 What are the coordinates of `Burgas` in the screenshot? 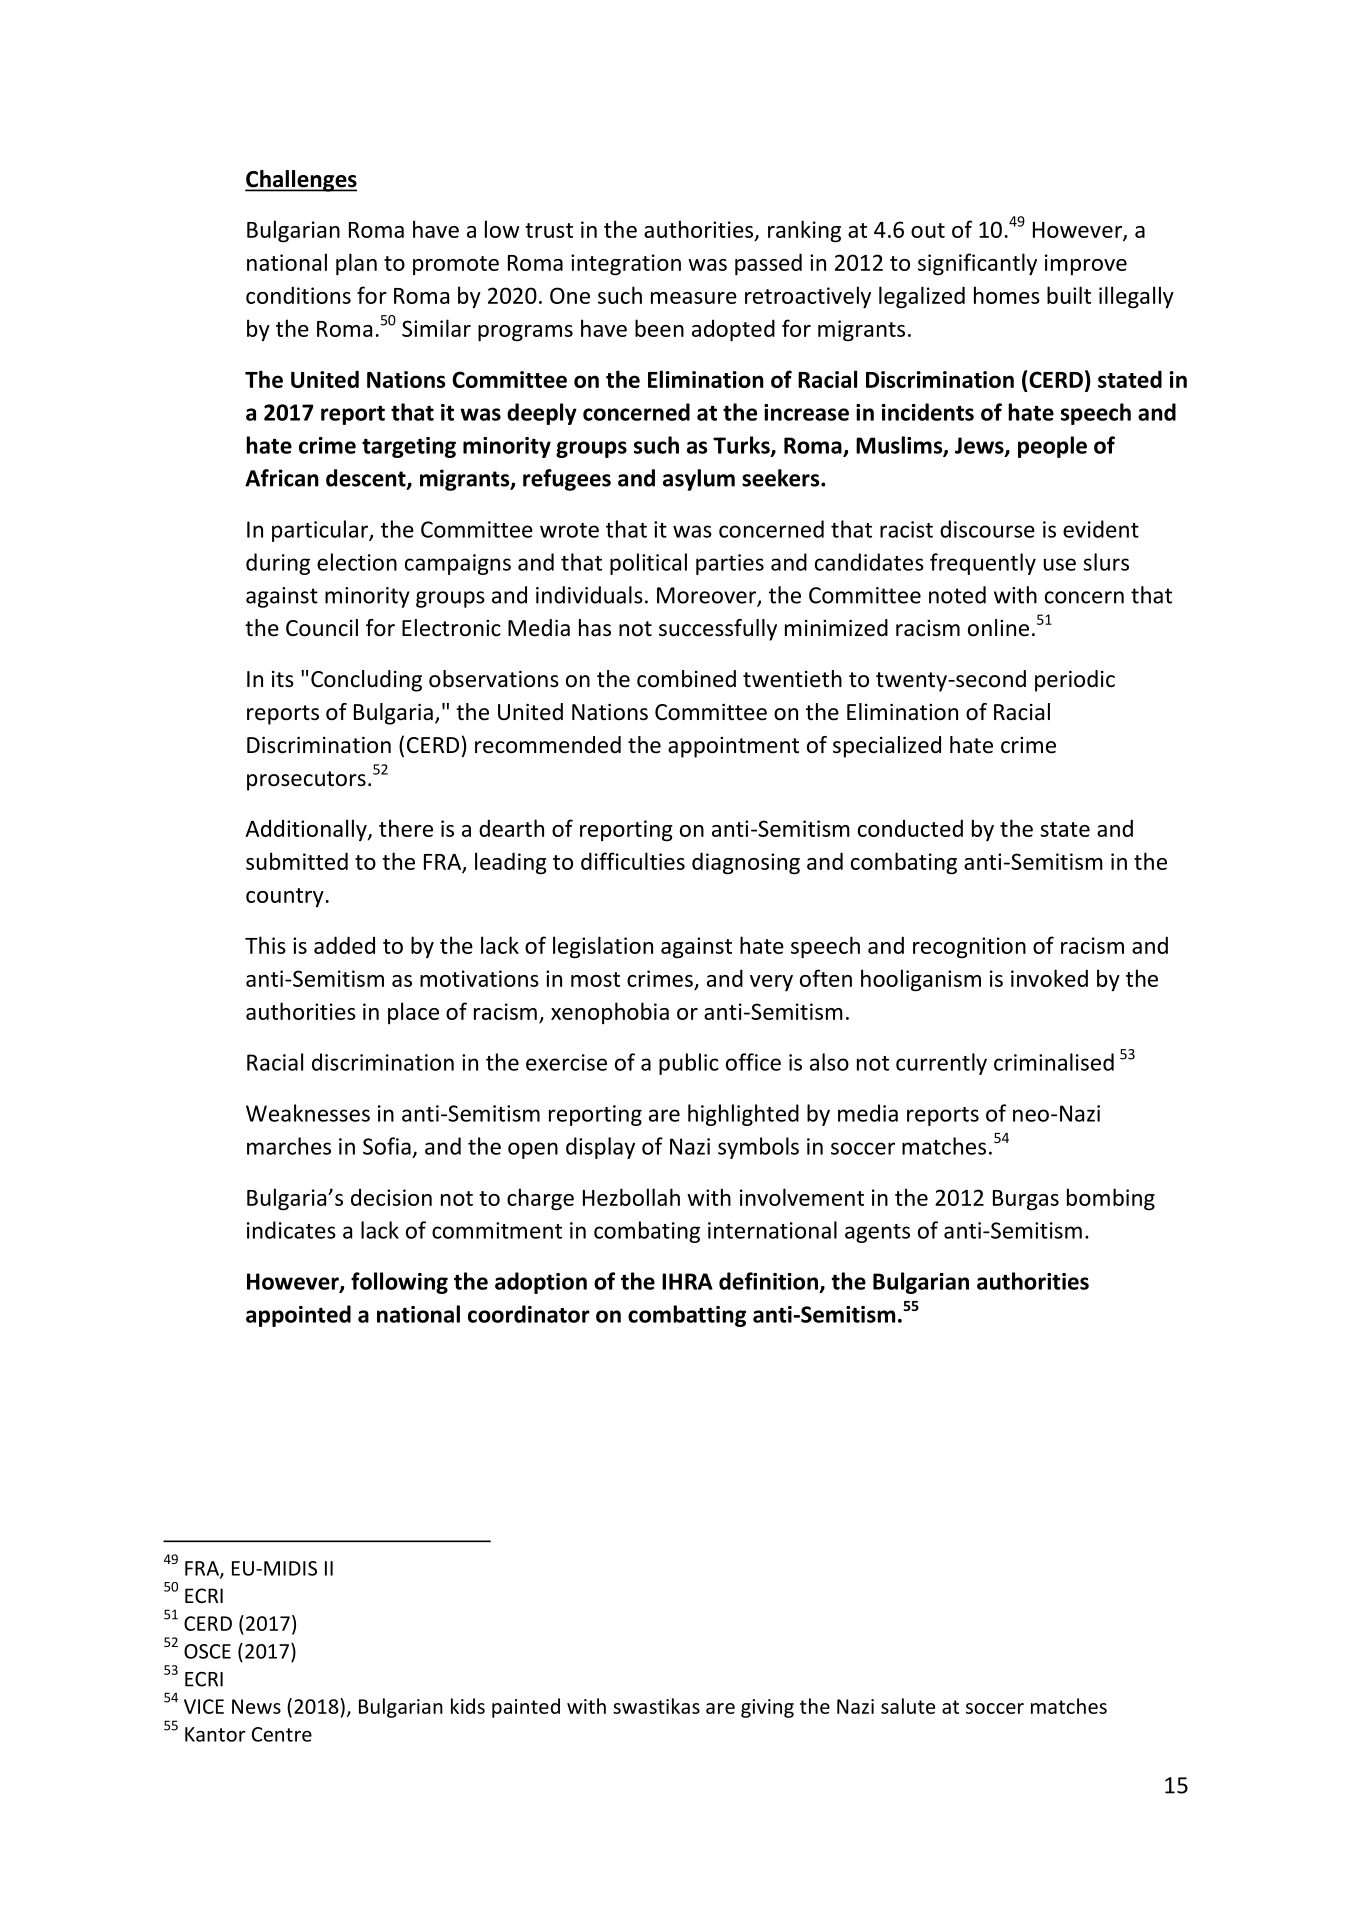 It's located at (1026, 1200).
